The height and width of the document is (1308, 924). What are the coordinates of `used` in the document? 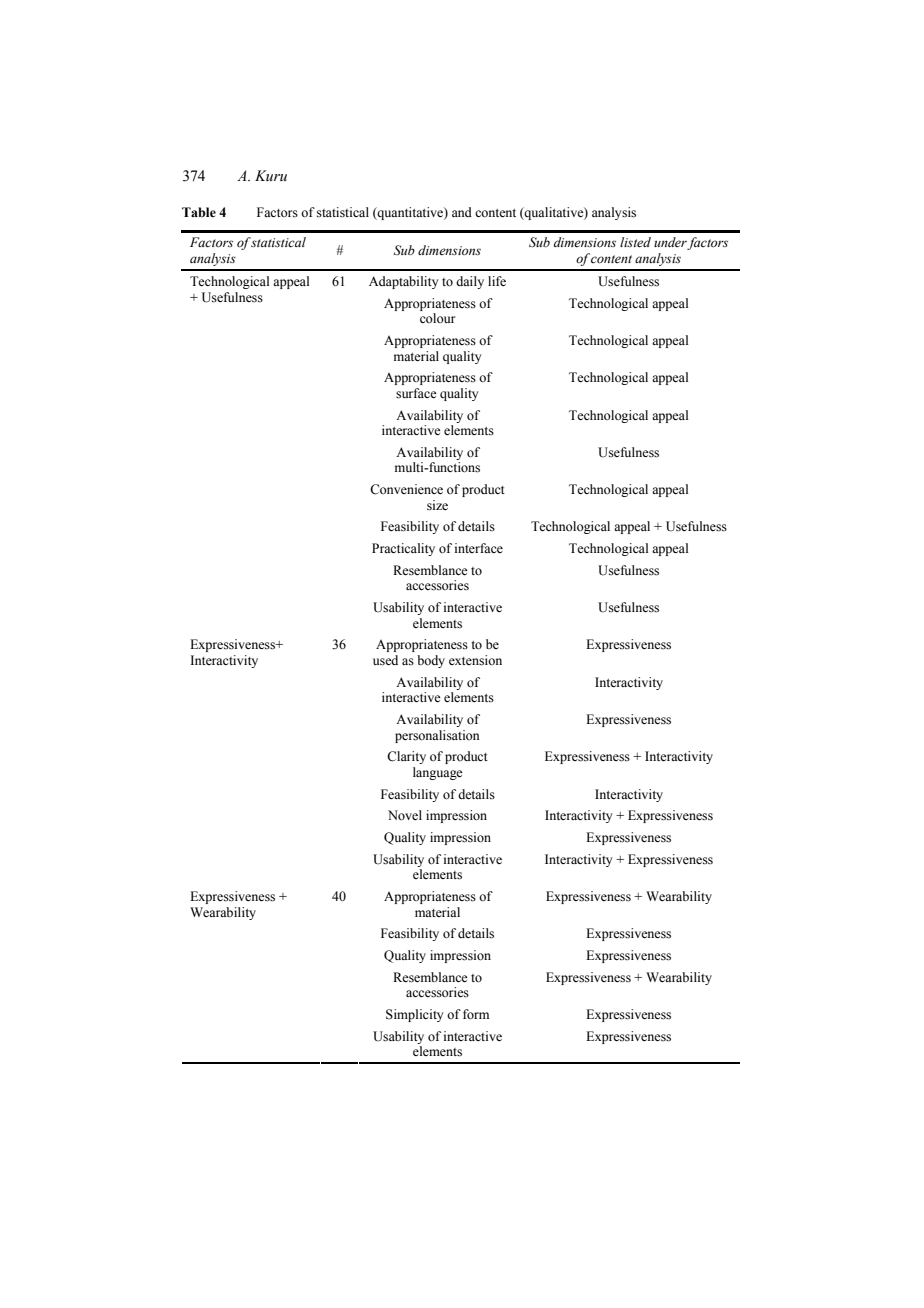 It's located at (385, 660).
